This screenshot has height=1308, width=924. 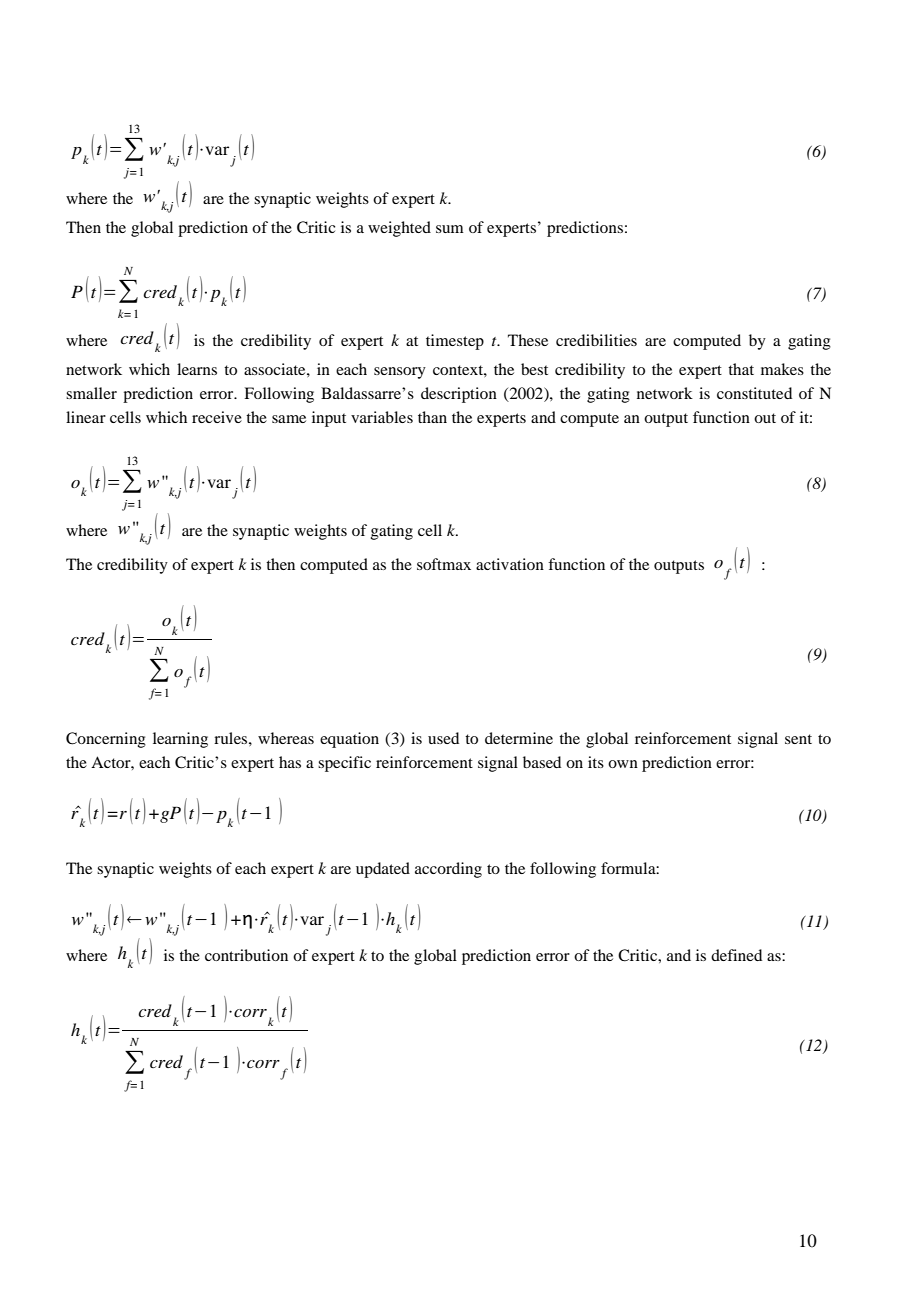 What do you see at coordinates (798, 739) in the screenshot?
I see `sent` at bounding box center [798, 739].
